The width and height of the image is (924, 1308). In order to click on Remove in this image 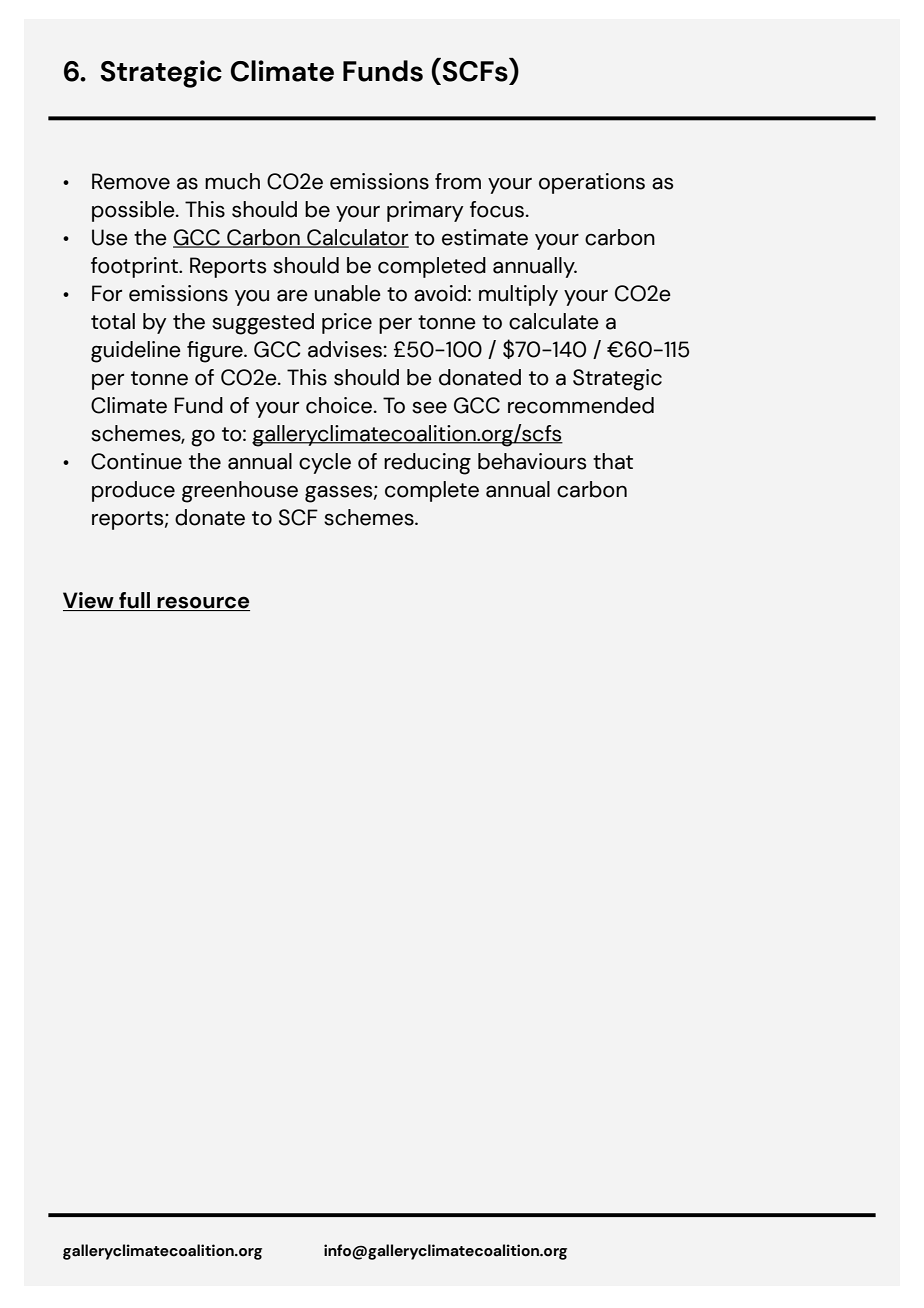, I will do `click(131, 181)`.
